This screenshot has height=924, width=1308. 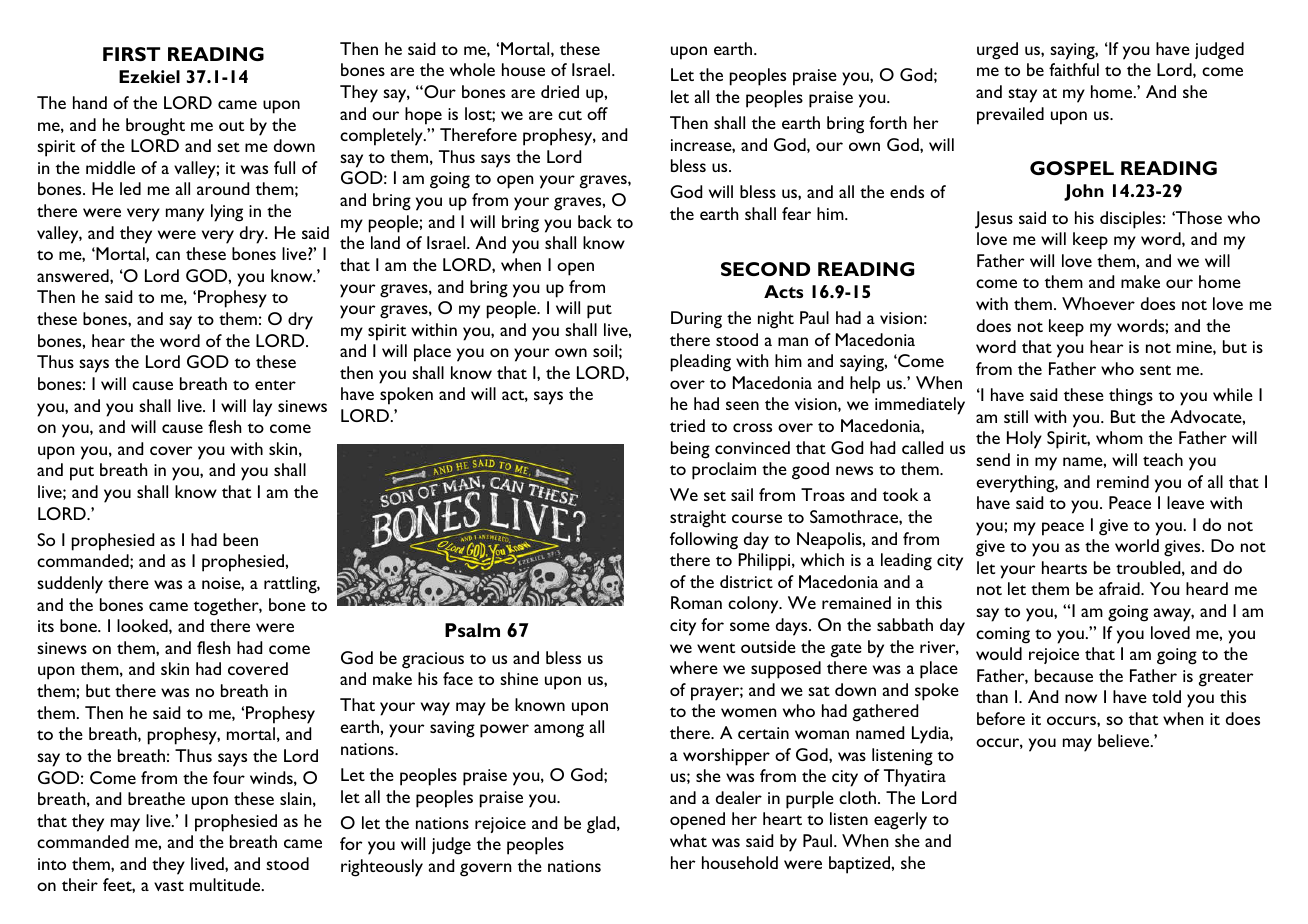 What do you see at coordinates (999, 653) in the screenshot?
I see `would` at bounding box center [999, 653].
